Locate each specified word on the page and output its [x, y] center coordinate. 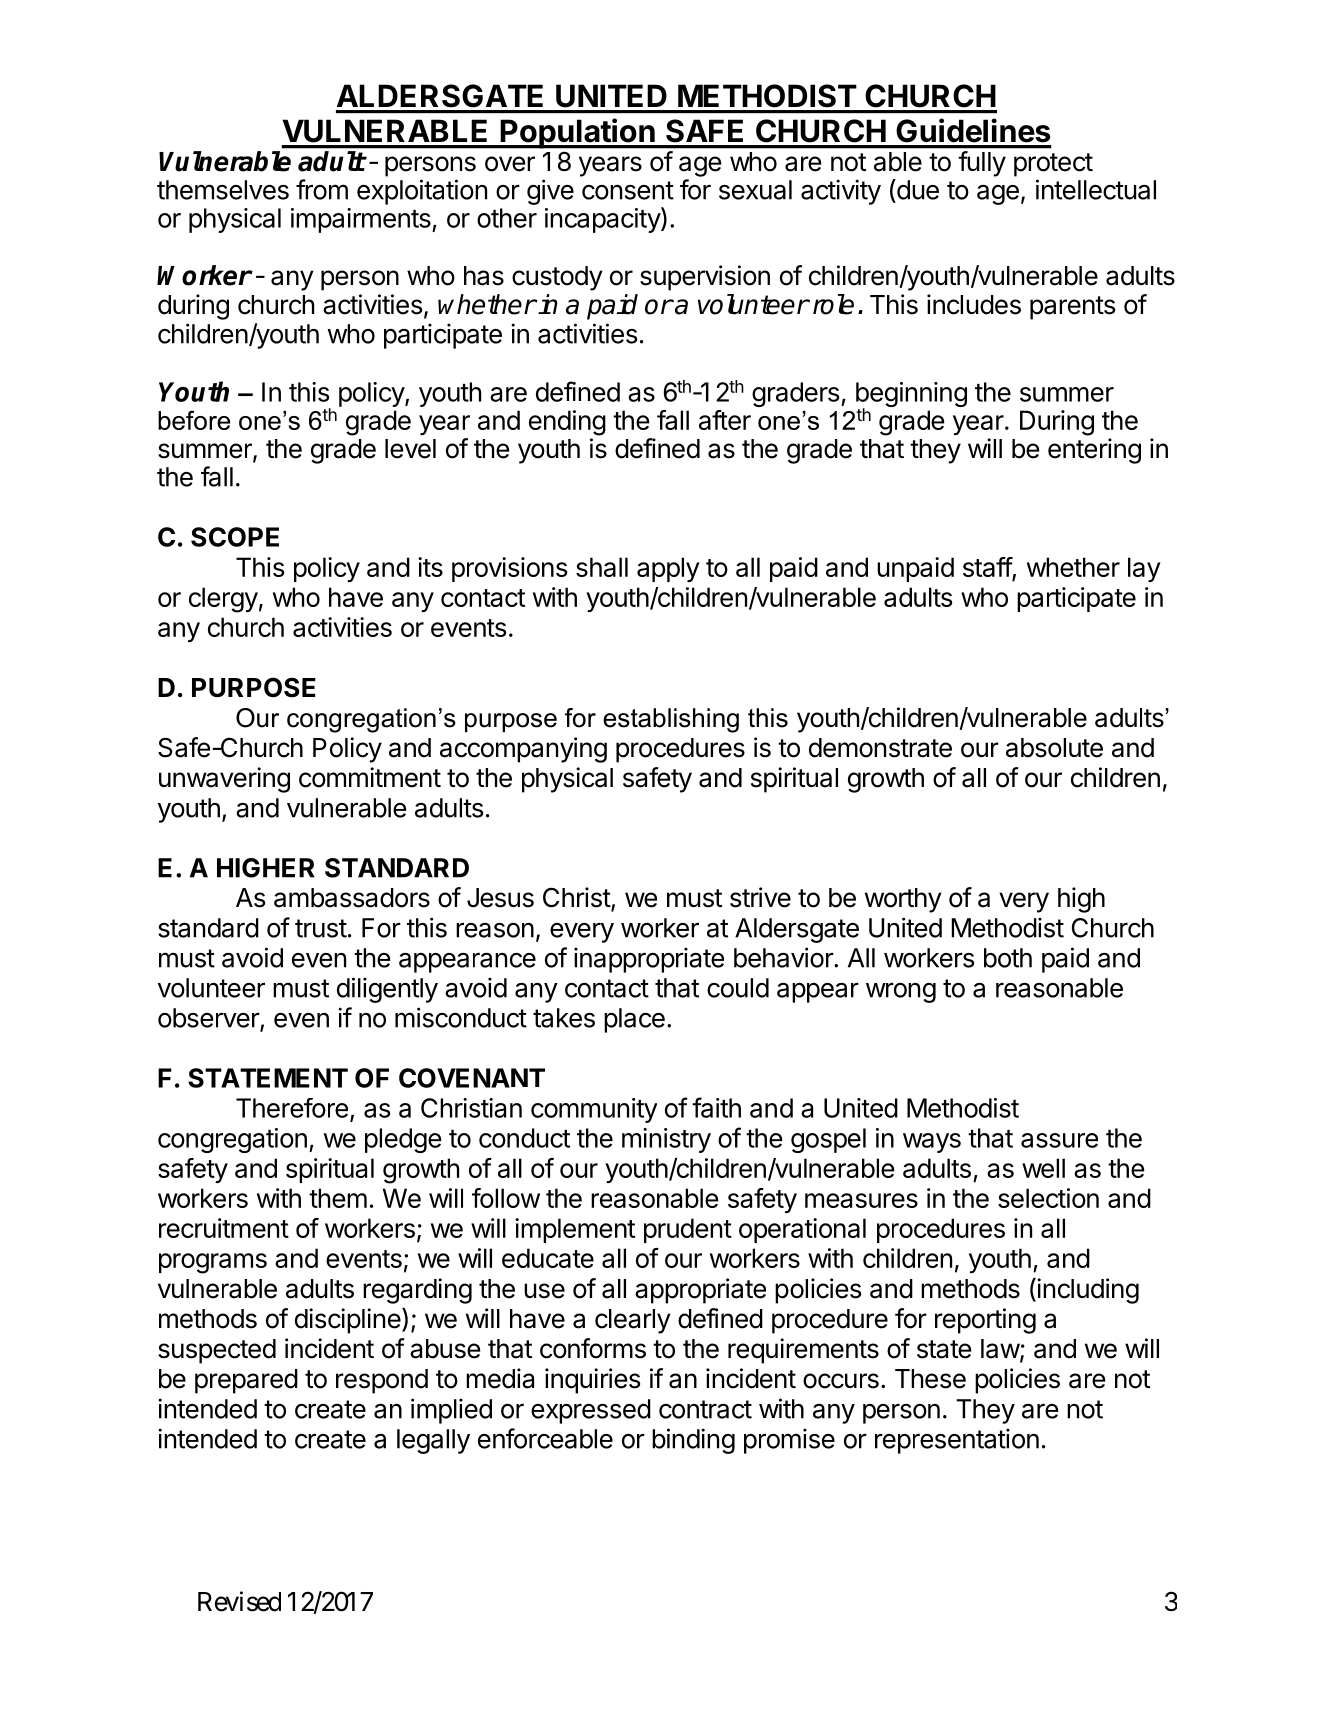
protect [1053, 165]
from [322, 189]
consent [628, 190]
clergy [223, 600]
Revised [239, 1601]
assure [1059, 1140]
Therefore [292, 1108]
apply [668, 569]
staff [988, 568]
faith [716, 1107]
